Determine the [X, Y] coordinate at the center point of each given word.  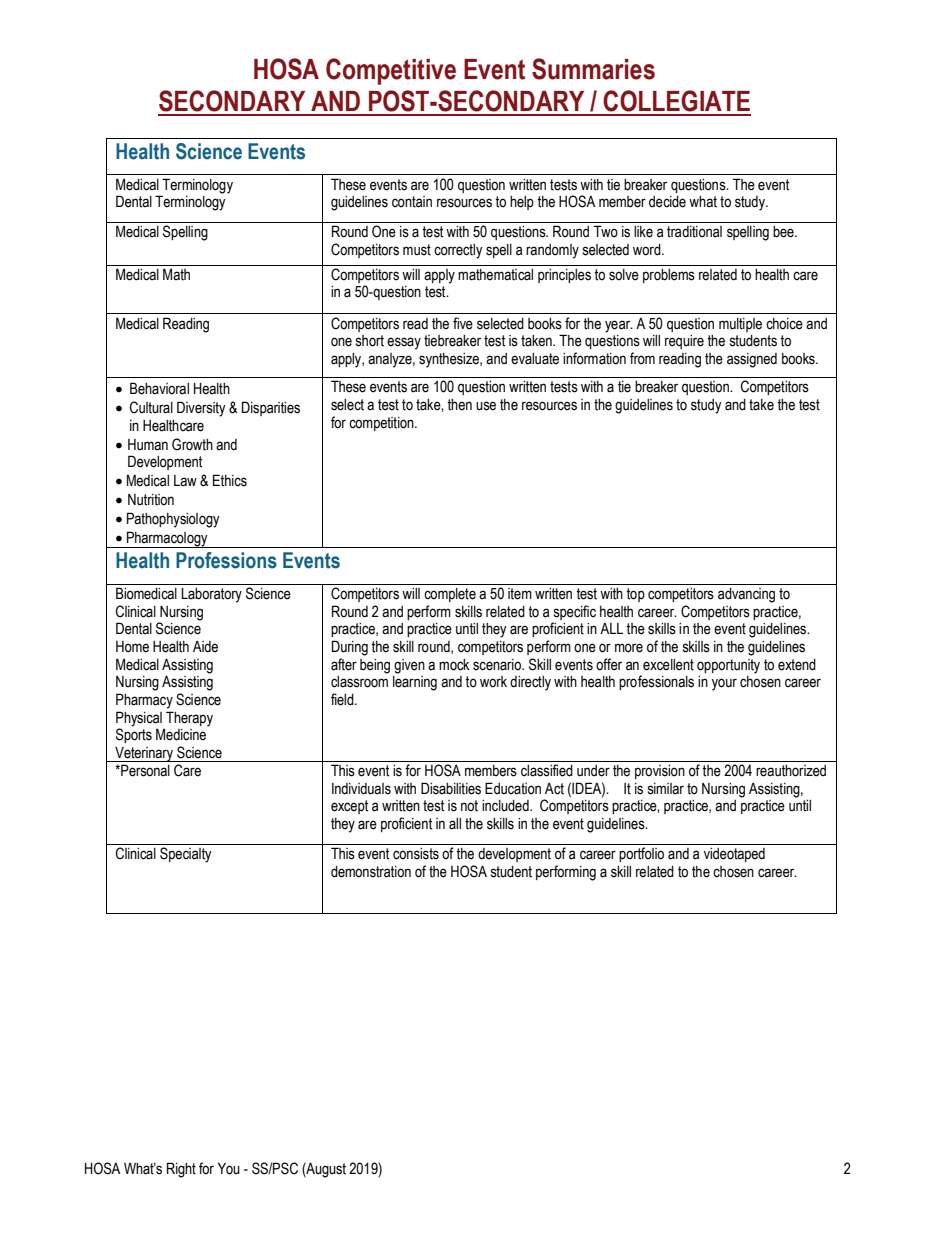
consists [416, 854]
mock [454, 665]
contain [412, 202]
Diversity [201, 409]
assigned [752, 360]
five [463, 323]
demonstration [371, 872]
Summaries [593, 69]
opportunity [728, 666]
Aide [205, 647]
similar [666, 789]
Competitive [391, 71]
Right [181, 1170]
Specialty [186, 855]
